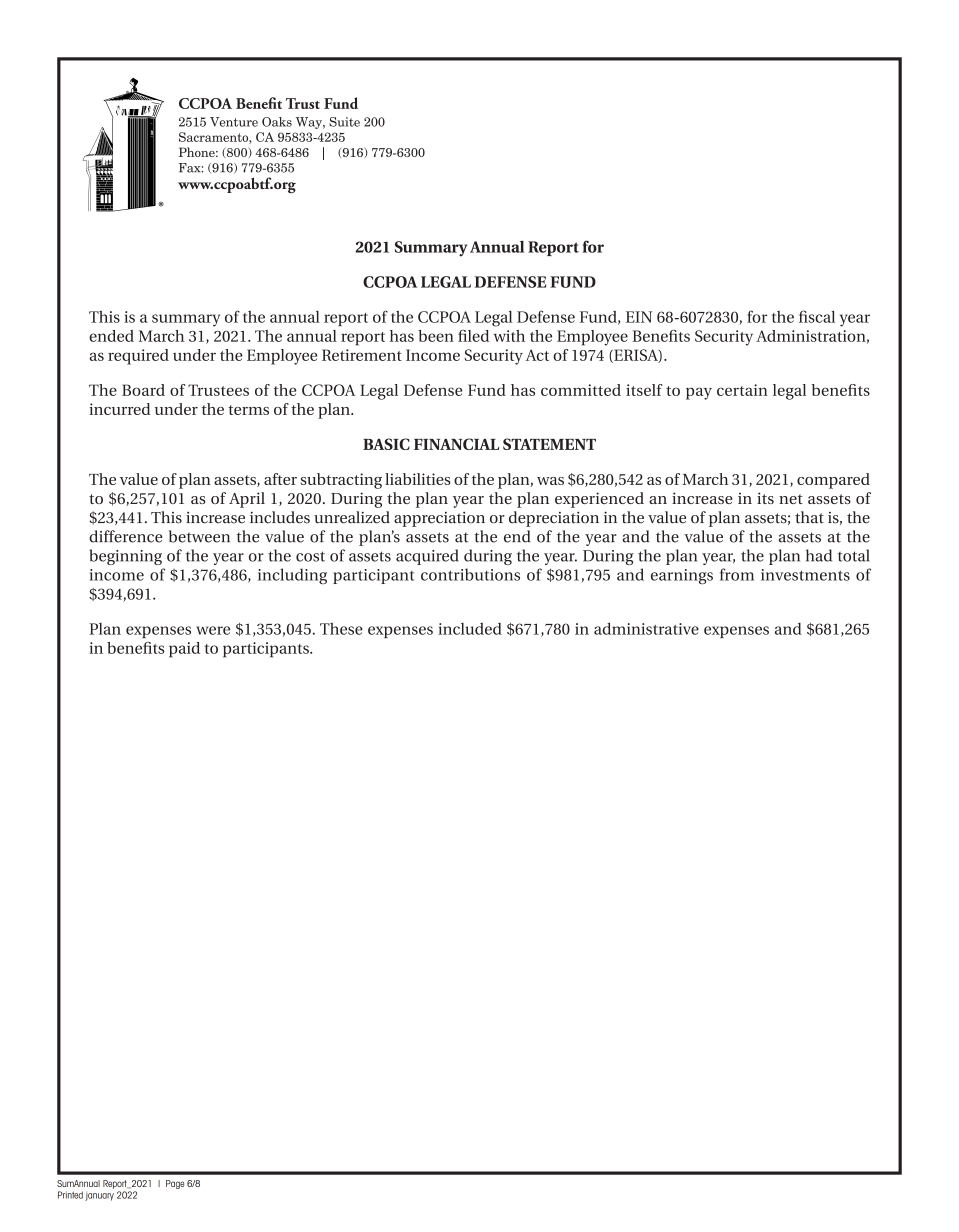 Image resolution: width=959 pixels, height=1232 pixels. What do you see at coordinates (125, 557) in the screenshot?
I see `beginning` at bounding box center [125, 557].
